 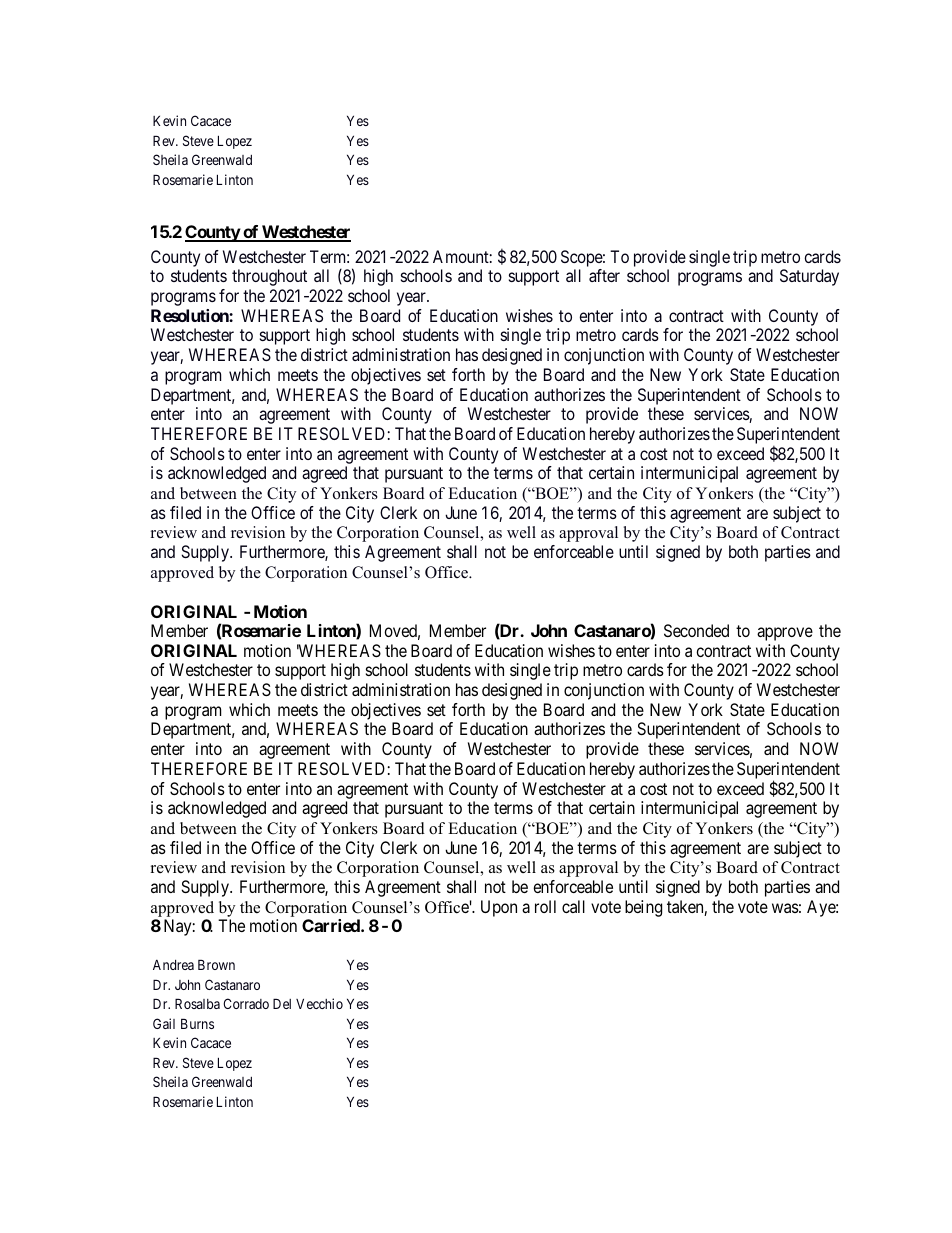 I want to click on throughout, so click(x=269, y=277).
